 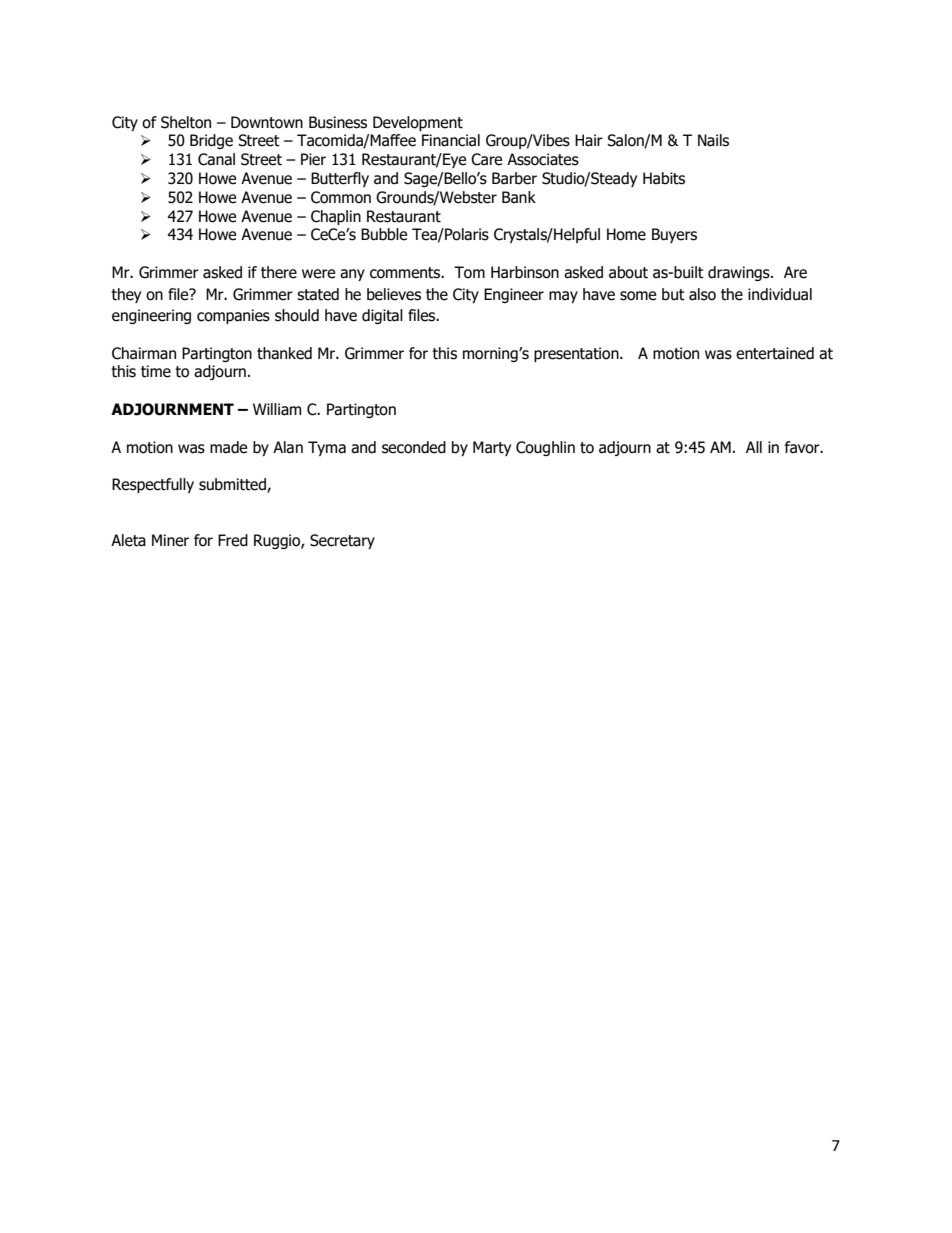 I want to click on Fred, so click(x=233, y=540).
